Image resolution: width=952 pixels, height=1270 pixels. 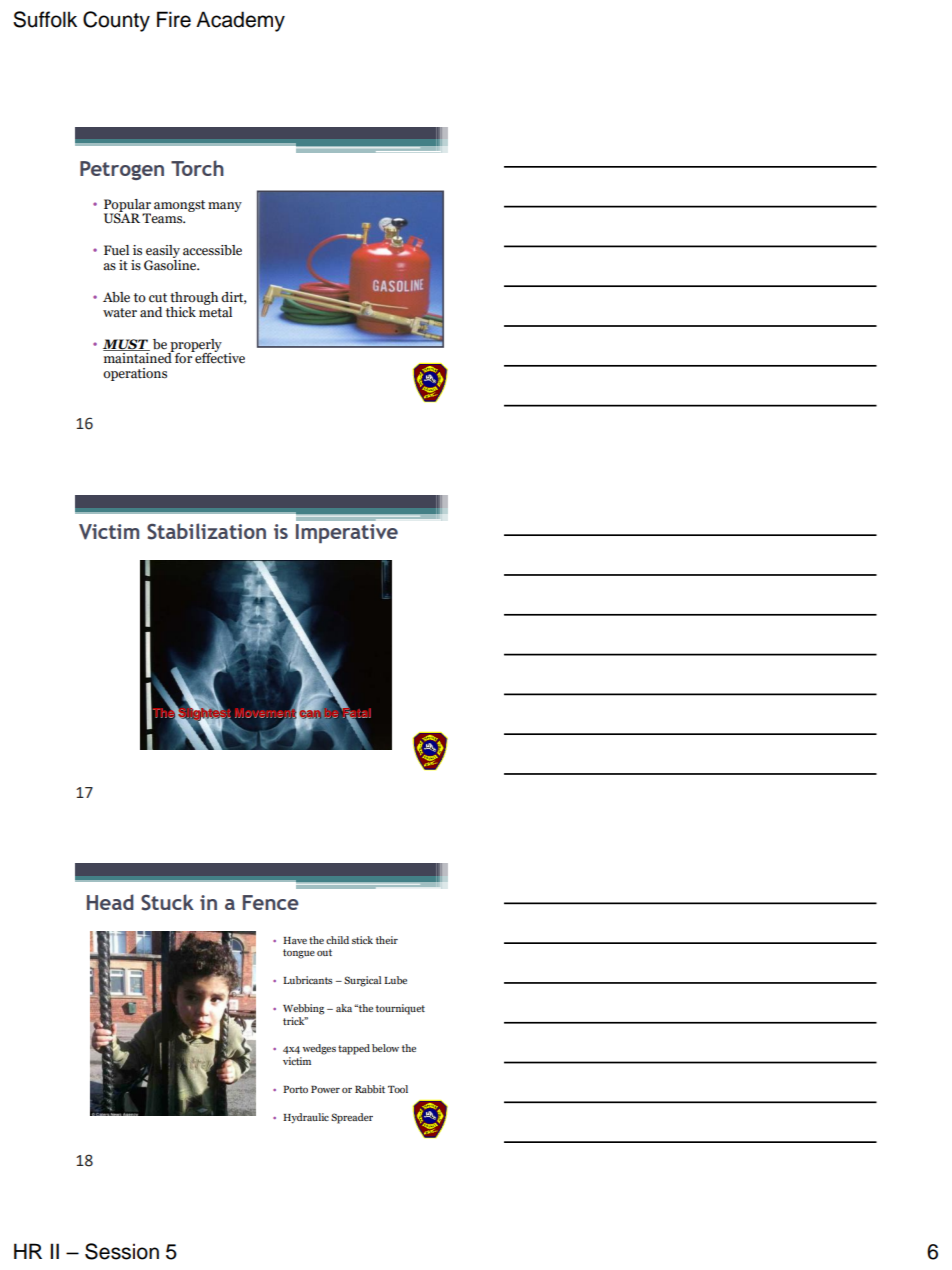 What do you see at coordinates (240, 21) in the screenshot?
I see `Academy` at bounding box center [240, 21].
